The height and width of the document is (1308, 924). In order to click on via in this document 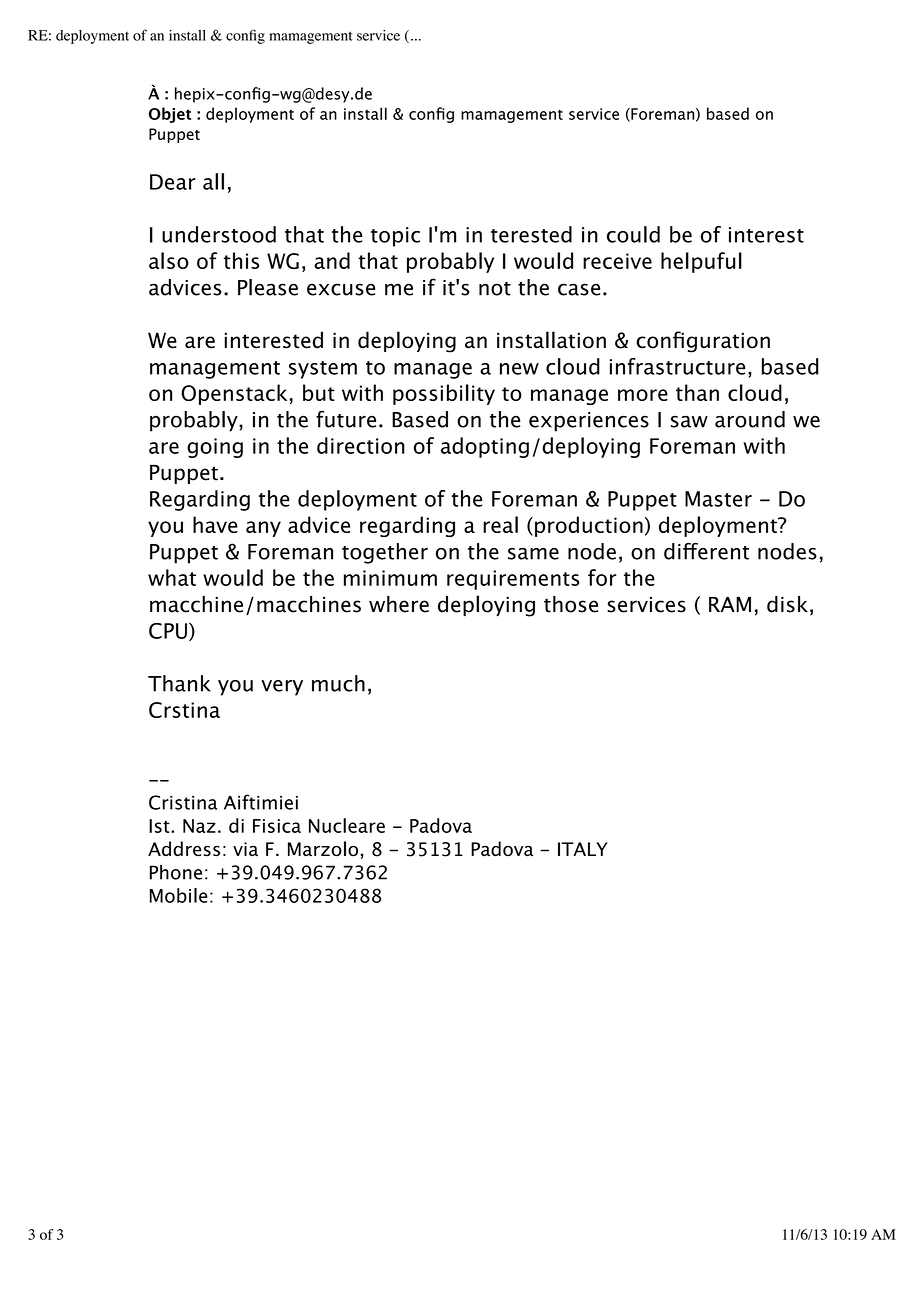, I will do `click(245, 849)`.
